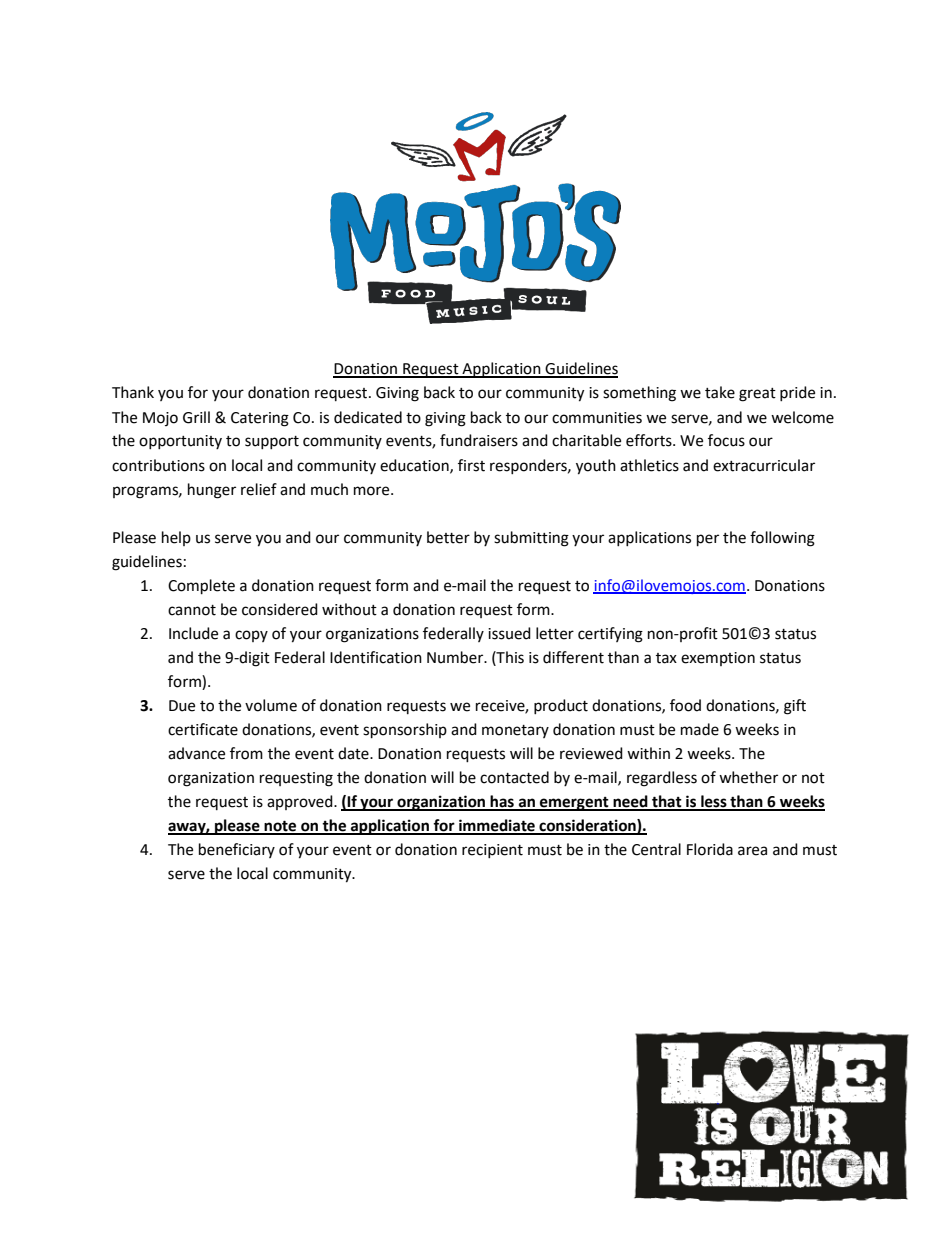 The height and width of the image is (1233, 952). What do you see at coordinates (708, 540) in the image?
I see `per` at bounding box center [708, 540].
